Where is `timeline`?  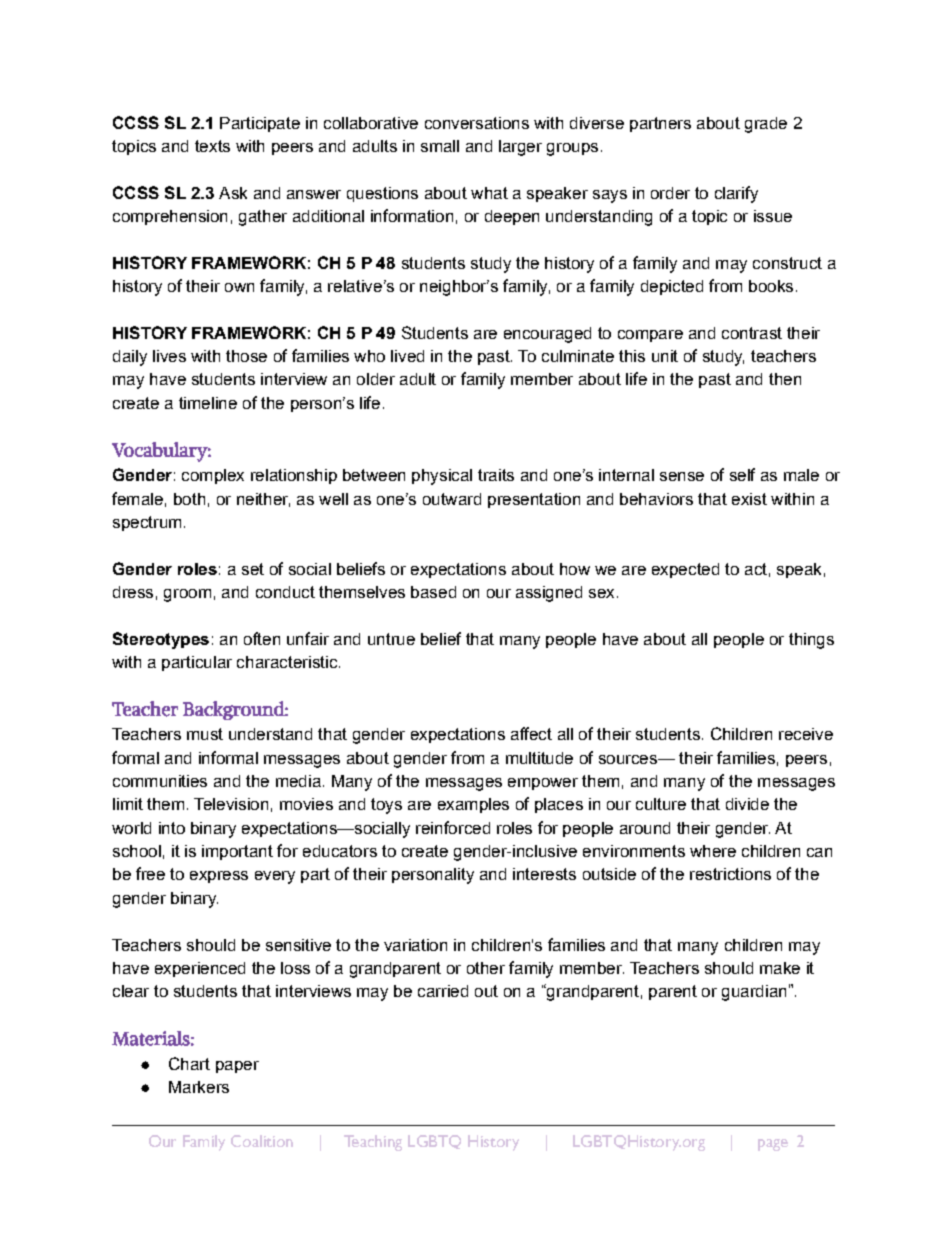
timeline is located at coordinates (208, 403).
